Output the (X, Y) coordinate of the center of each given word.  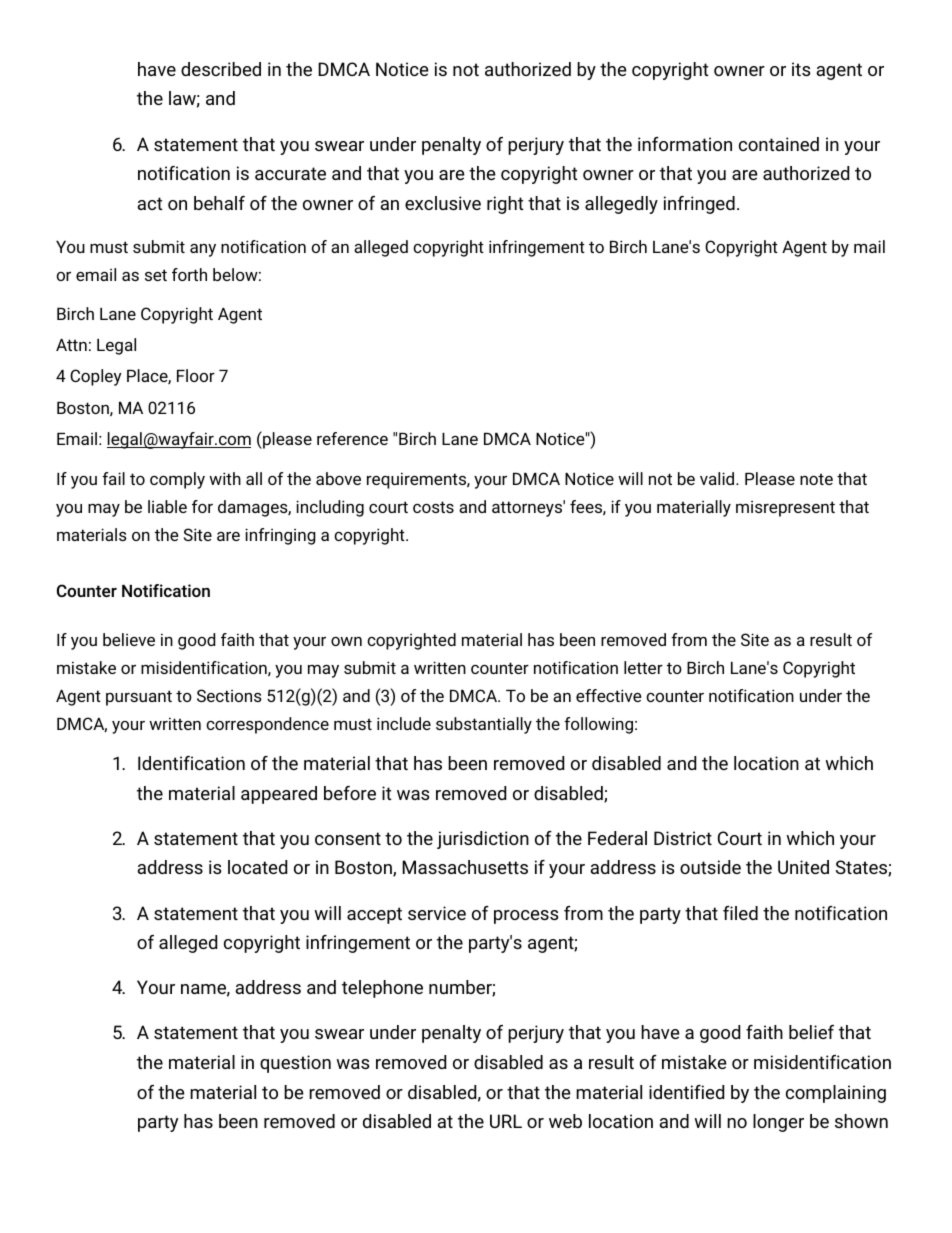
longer (778, 1123)
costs (433, 507)
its (801, 69)
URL (506, 1121)
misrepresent (785, 509)
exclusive (443, 203)
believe (129, 639)
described (221, 69)
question (295, 1064)
